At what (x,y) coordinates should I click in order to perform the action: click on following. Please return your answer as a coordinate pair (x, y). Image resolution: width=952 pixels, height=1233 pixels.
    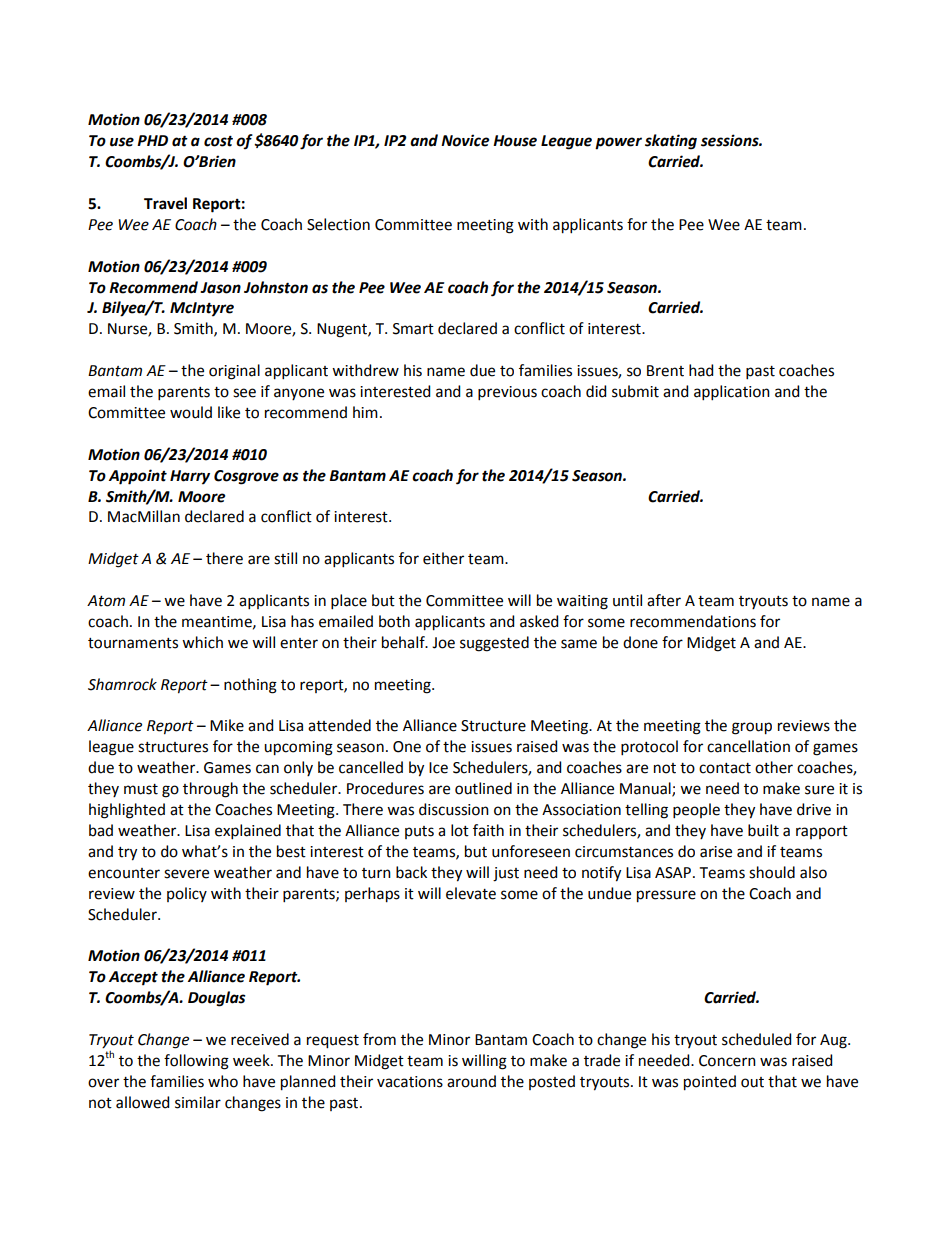
    Looking at the image, I should click on (196, 1062).
